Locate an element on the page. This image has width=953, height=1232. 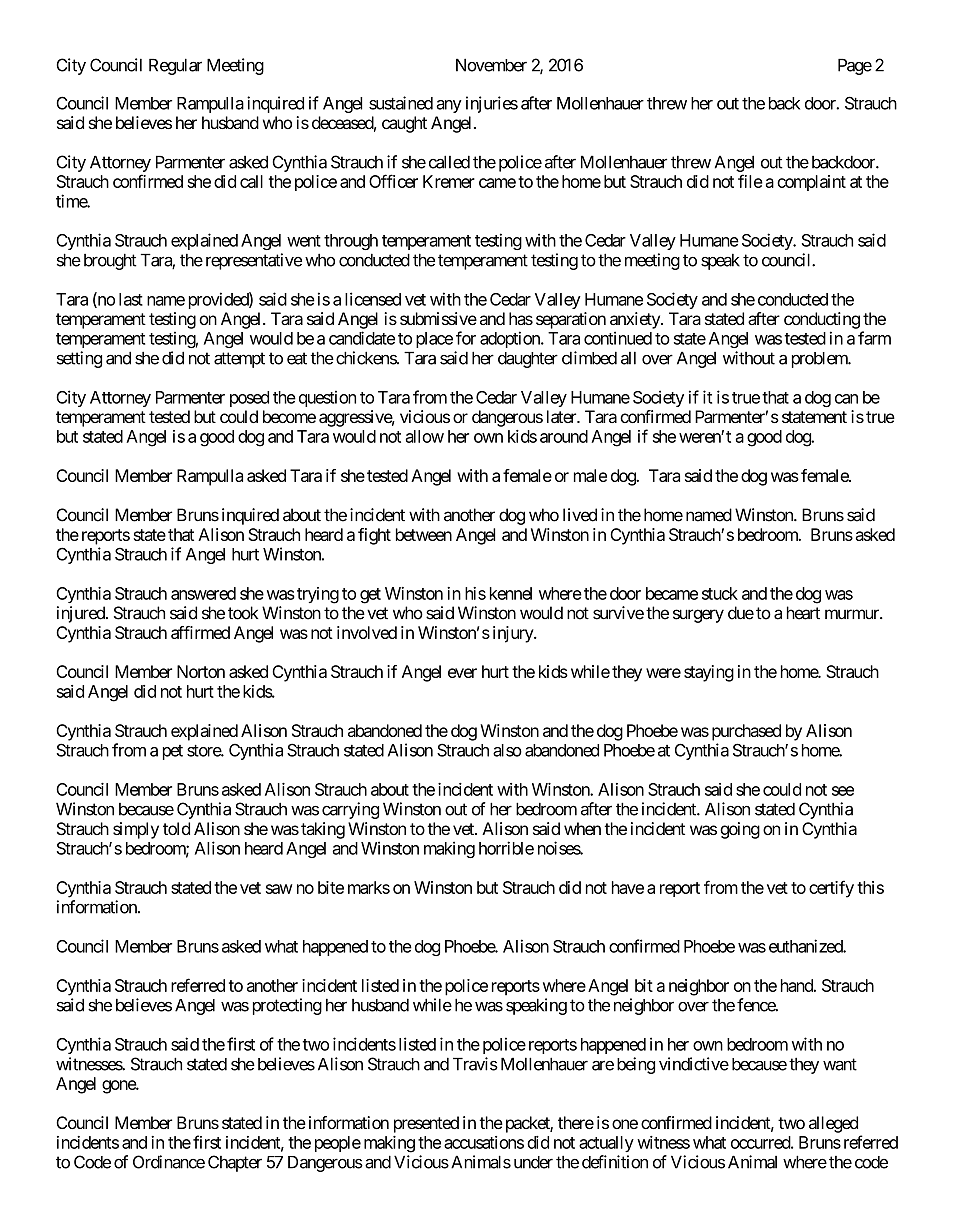
Page is located at coordinates (855, 66).
